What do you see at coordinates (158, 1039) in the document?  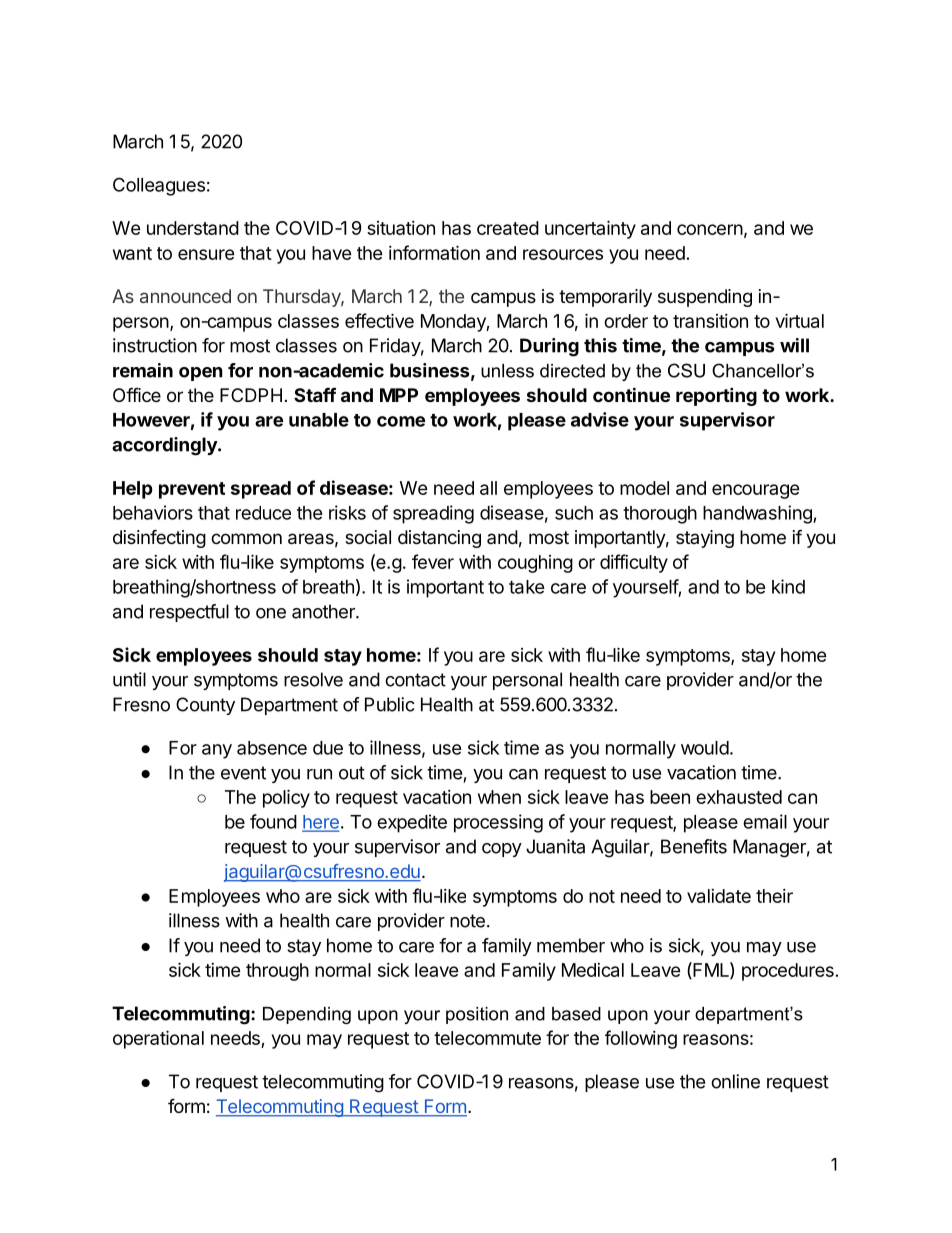 I see `operational` at bounding box center [158, 1039].
